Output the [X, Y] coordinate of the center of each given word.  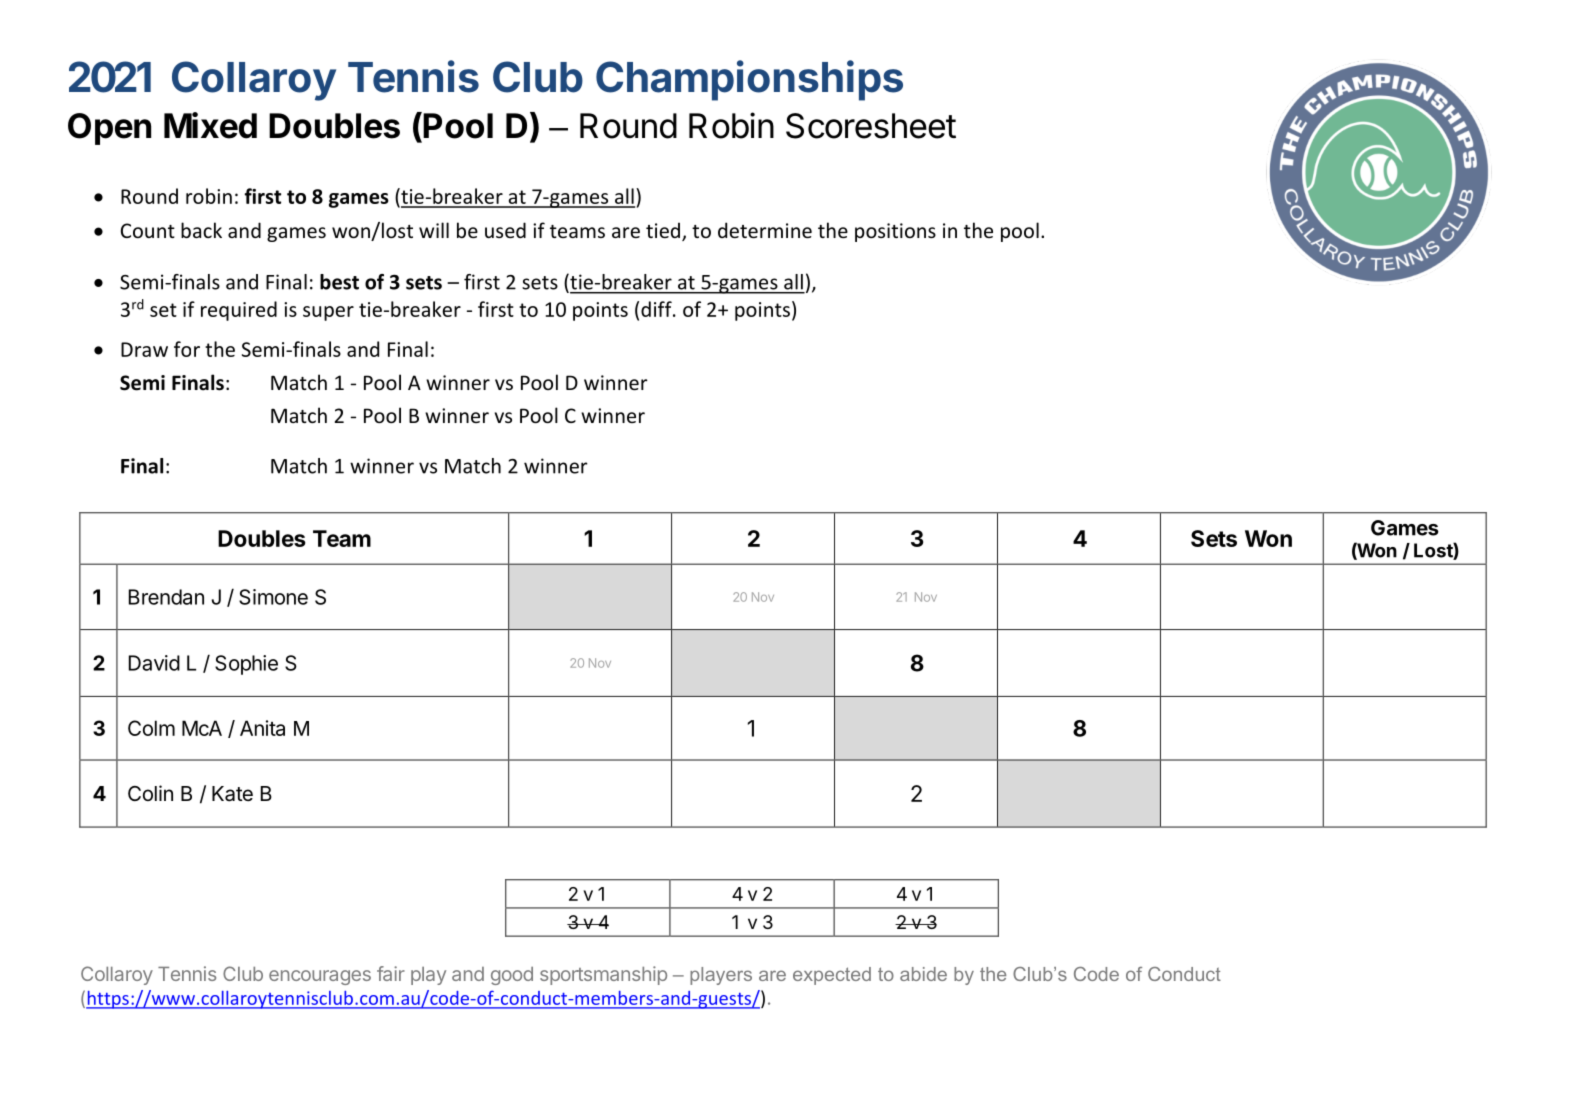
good [512, 976]
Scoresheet [871, 126]
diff [657, 309]
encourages [320, 977]
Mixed [210, 125]
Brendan [166, 597]
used [505, 230]
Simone [273, 597]
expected [832, 976]
